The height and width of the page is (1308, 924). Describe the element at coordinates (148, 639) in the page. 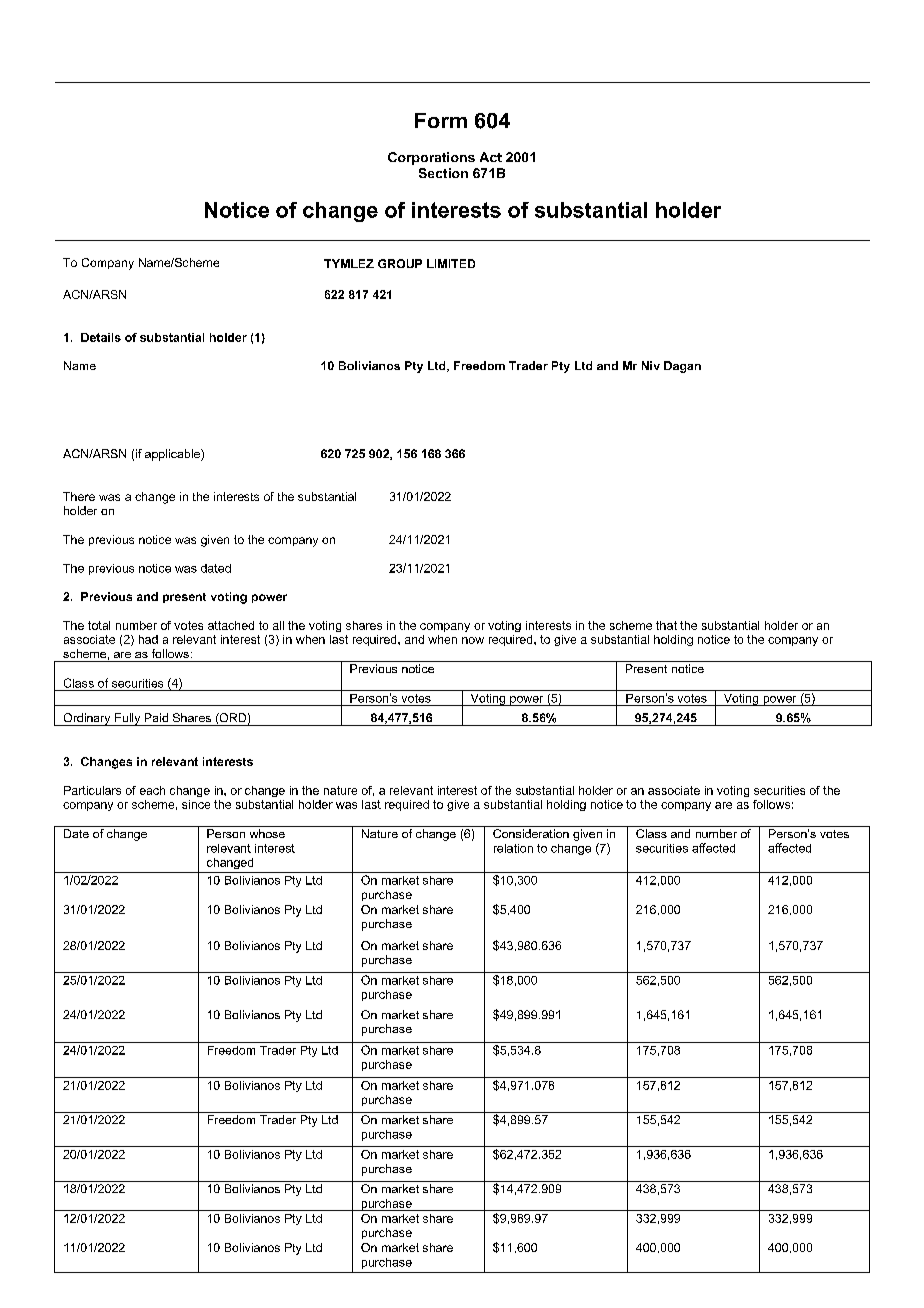

I see `had` at that location.
